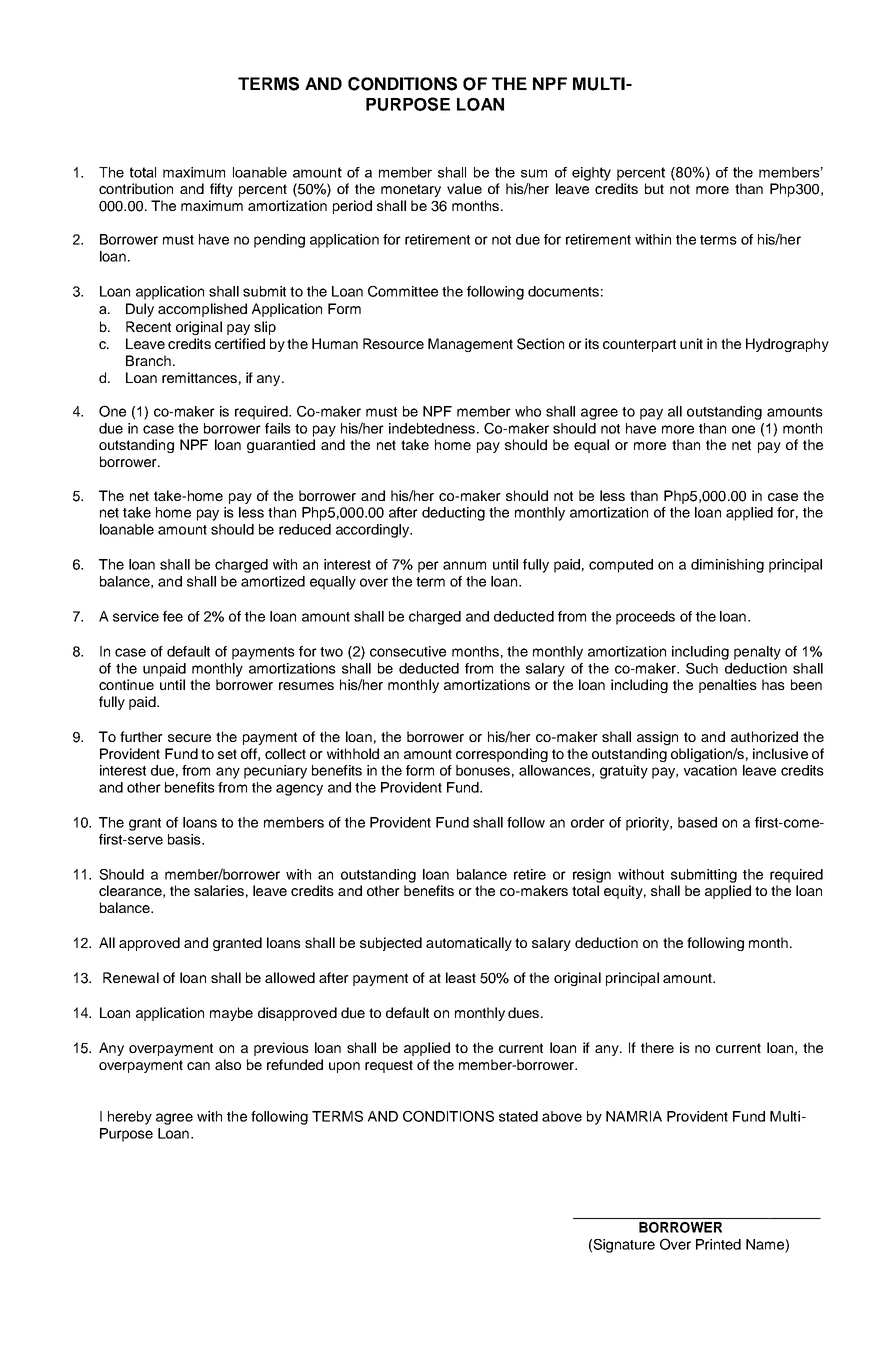 This screenshot has height=1371, width=896. What do you see at coordinates (464, 188) in the screenshot?
I see `value` at bounding box center [464, 188].
